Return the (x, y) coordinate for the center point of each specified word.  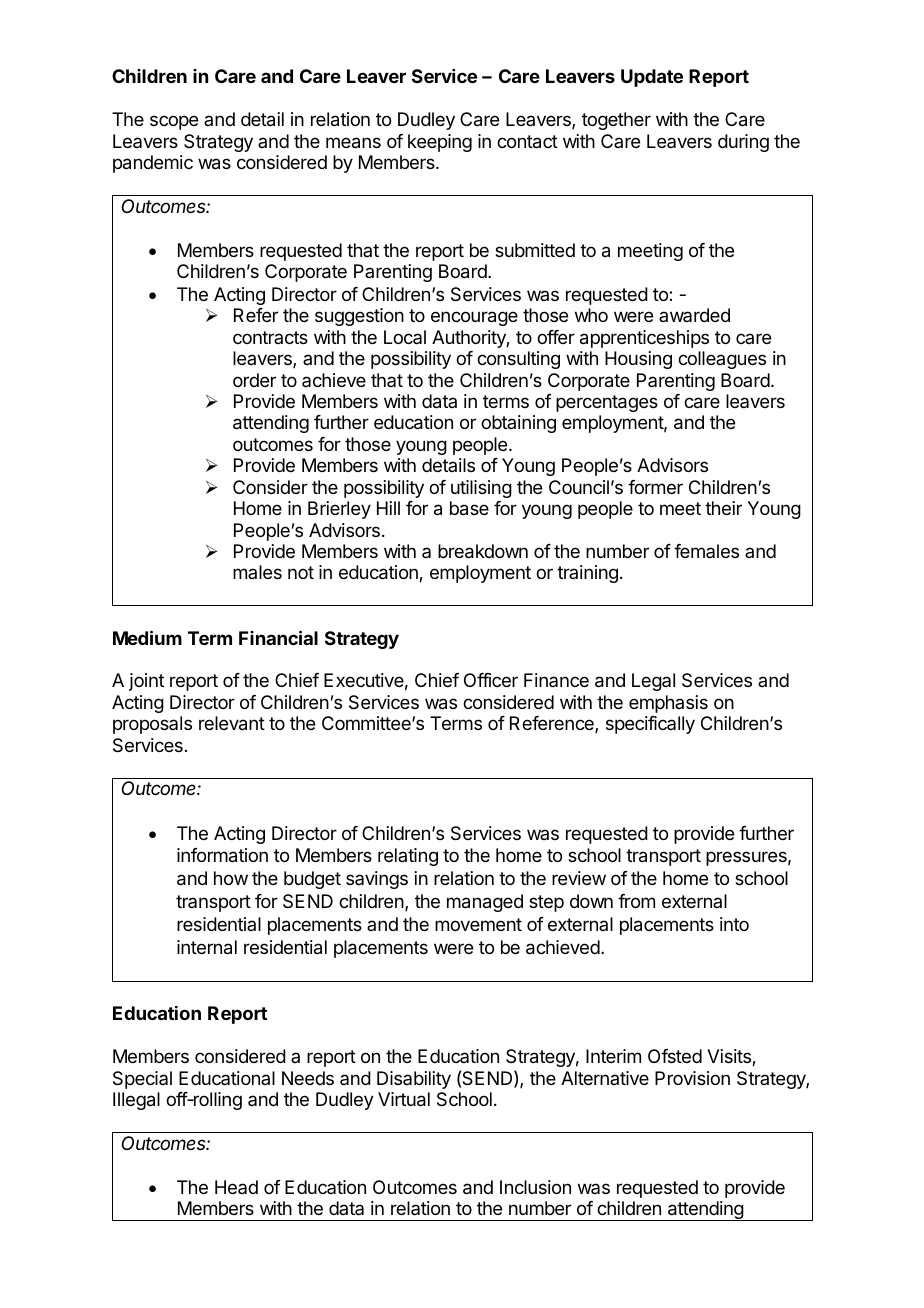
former (655, 487)
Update (652, 78)
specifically (650, 725)
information (222, 855)
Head (236, 1187)
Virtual (404, 1099)
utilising (481, 489)
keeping (440, 143)
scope (174, 122)
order (254, 380)
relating (408, 857)
